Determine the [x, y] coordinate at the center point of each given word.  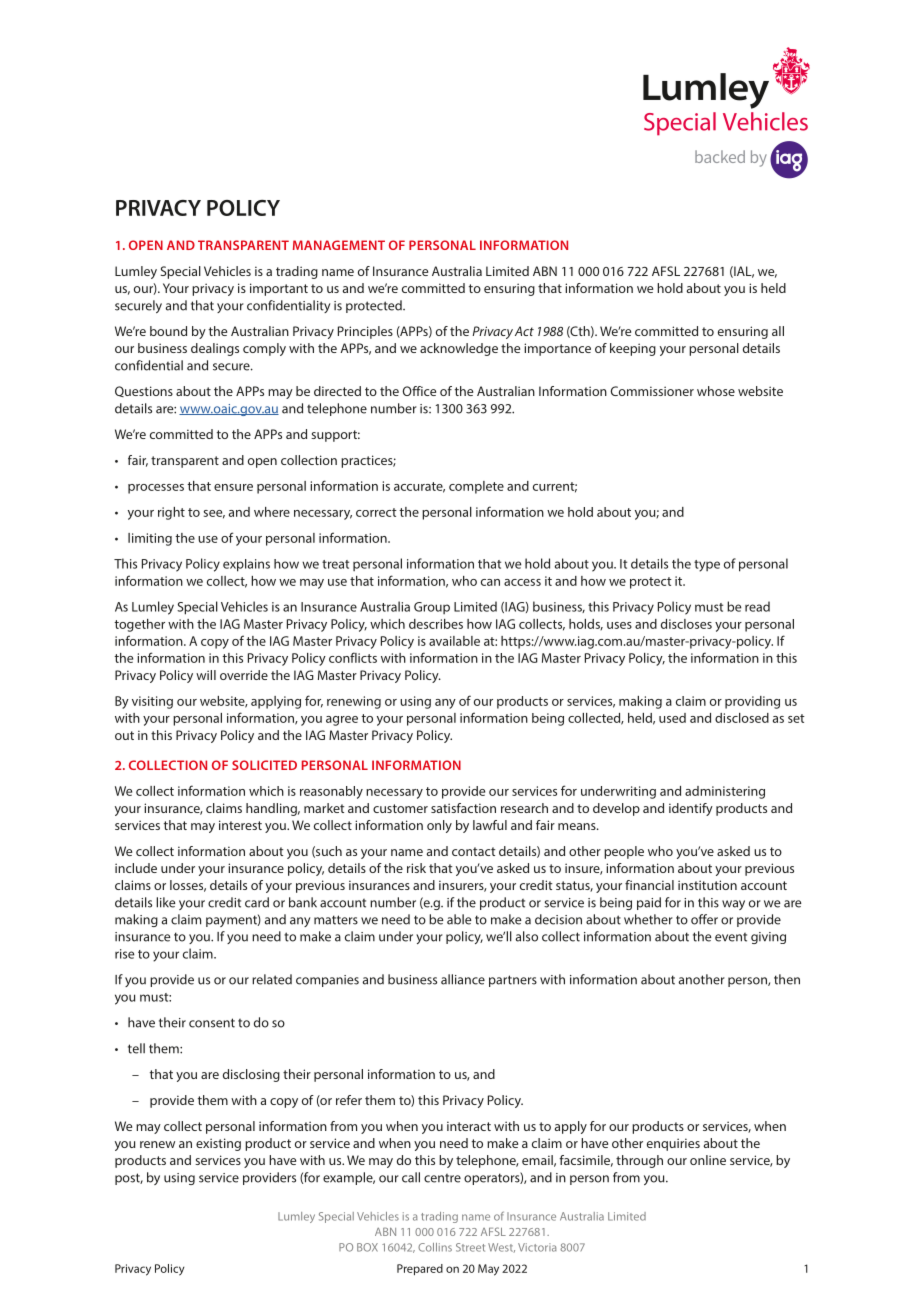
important [279, 289]
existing [218, 1144]
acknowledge [459, 349]
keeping [633, 349]
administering [725, 792]
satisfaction [463, 808]
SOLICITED [264, 765]
